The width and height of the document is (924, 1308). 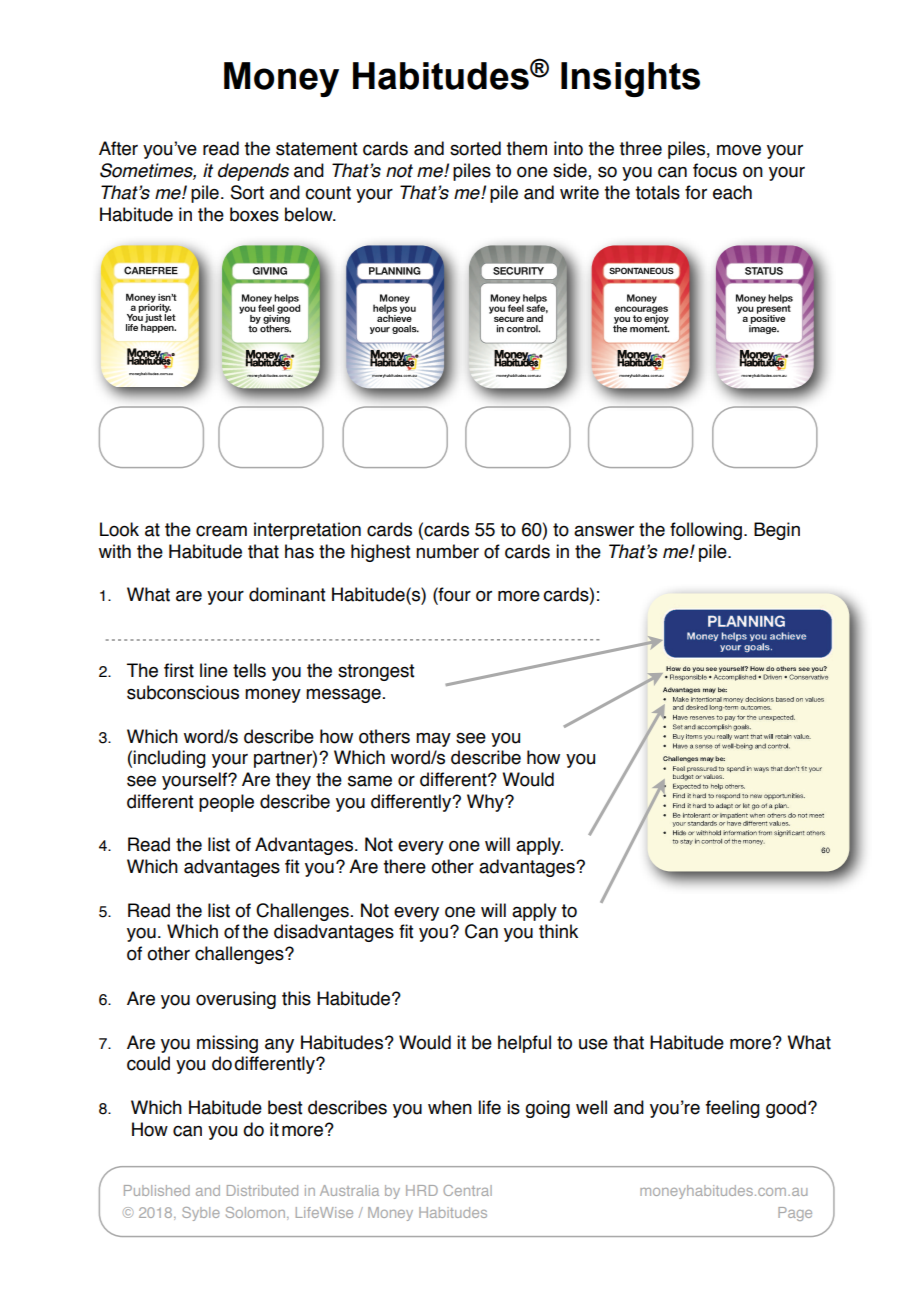 What do you see at coordinates (777, 531) in the document?
I see `Begin` at bounding box center [777, 531].
